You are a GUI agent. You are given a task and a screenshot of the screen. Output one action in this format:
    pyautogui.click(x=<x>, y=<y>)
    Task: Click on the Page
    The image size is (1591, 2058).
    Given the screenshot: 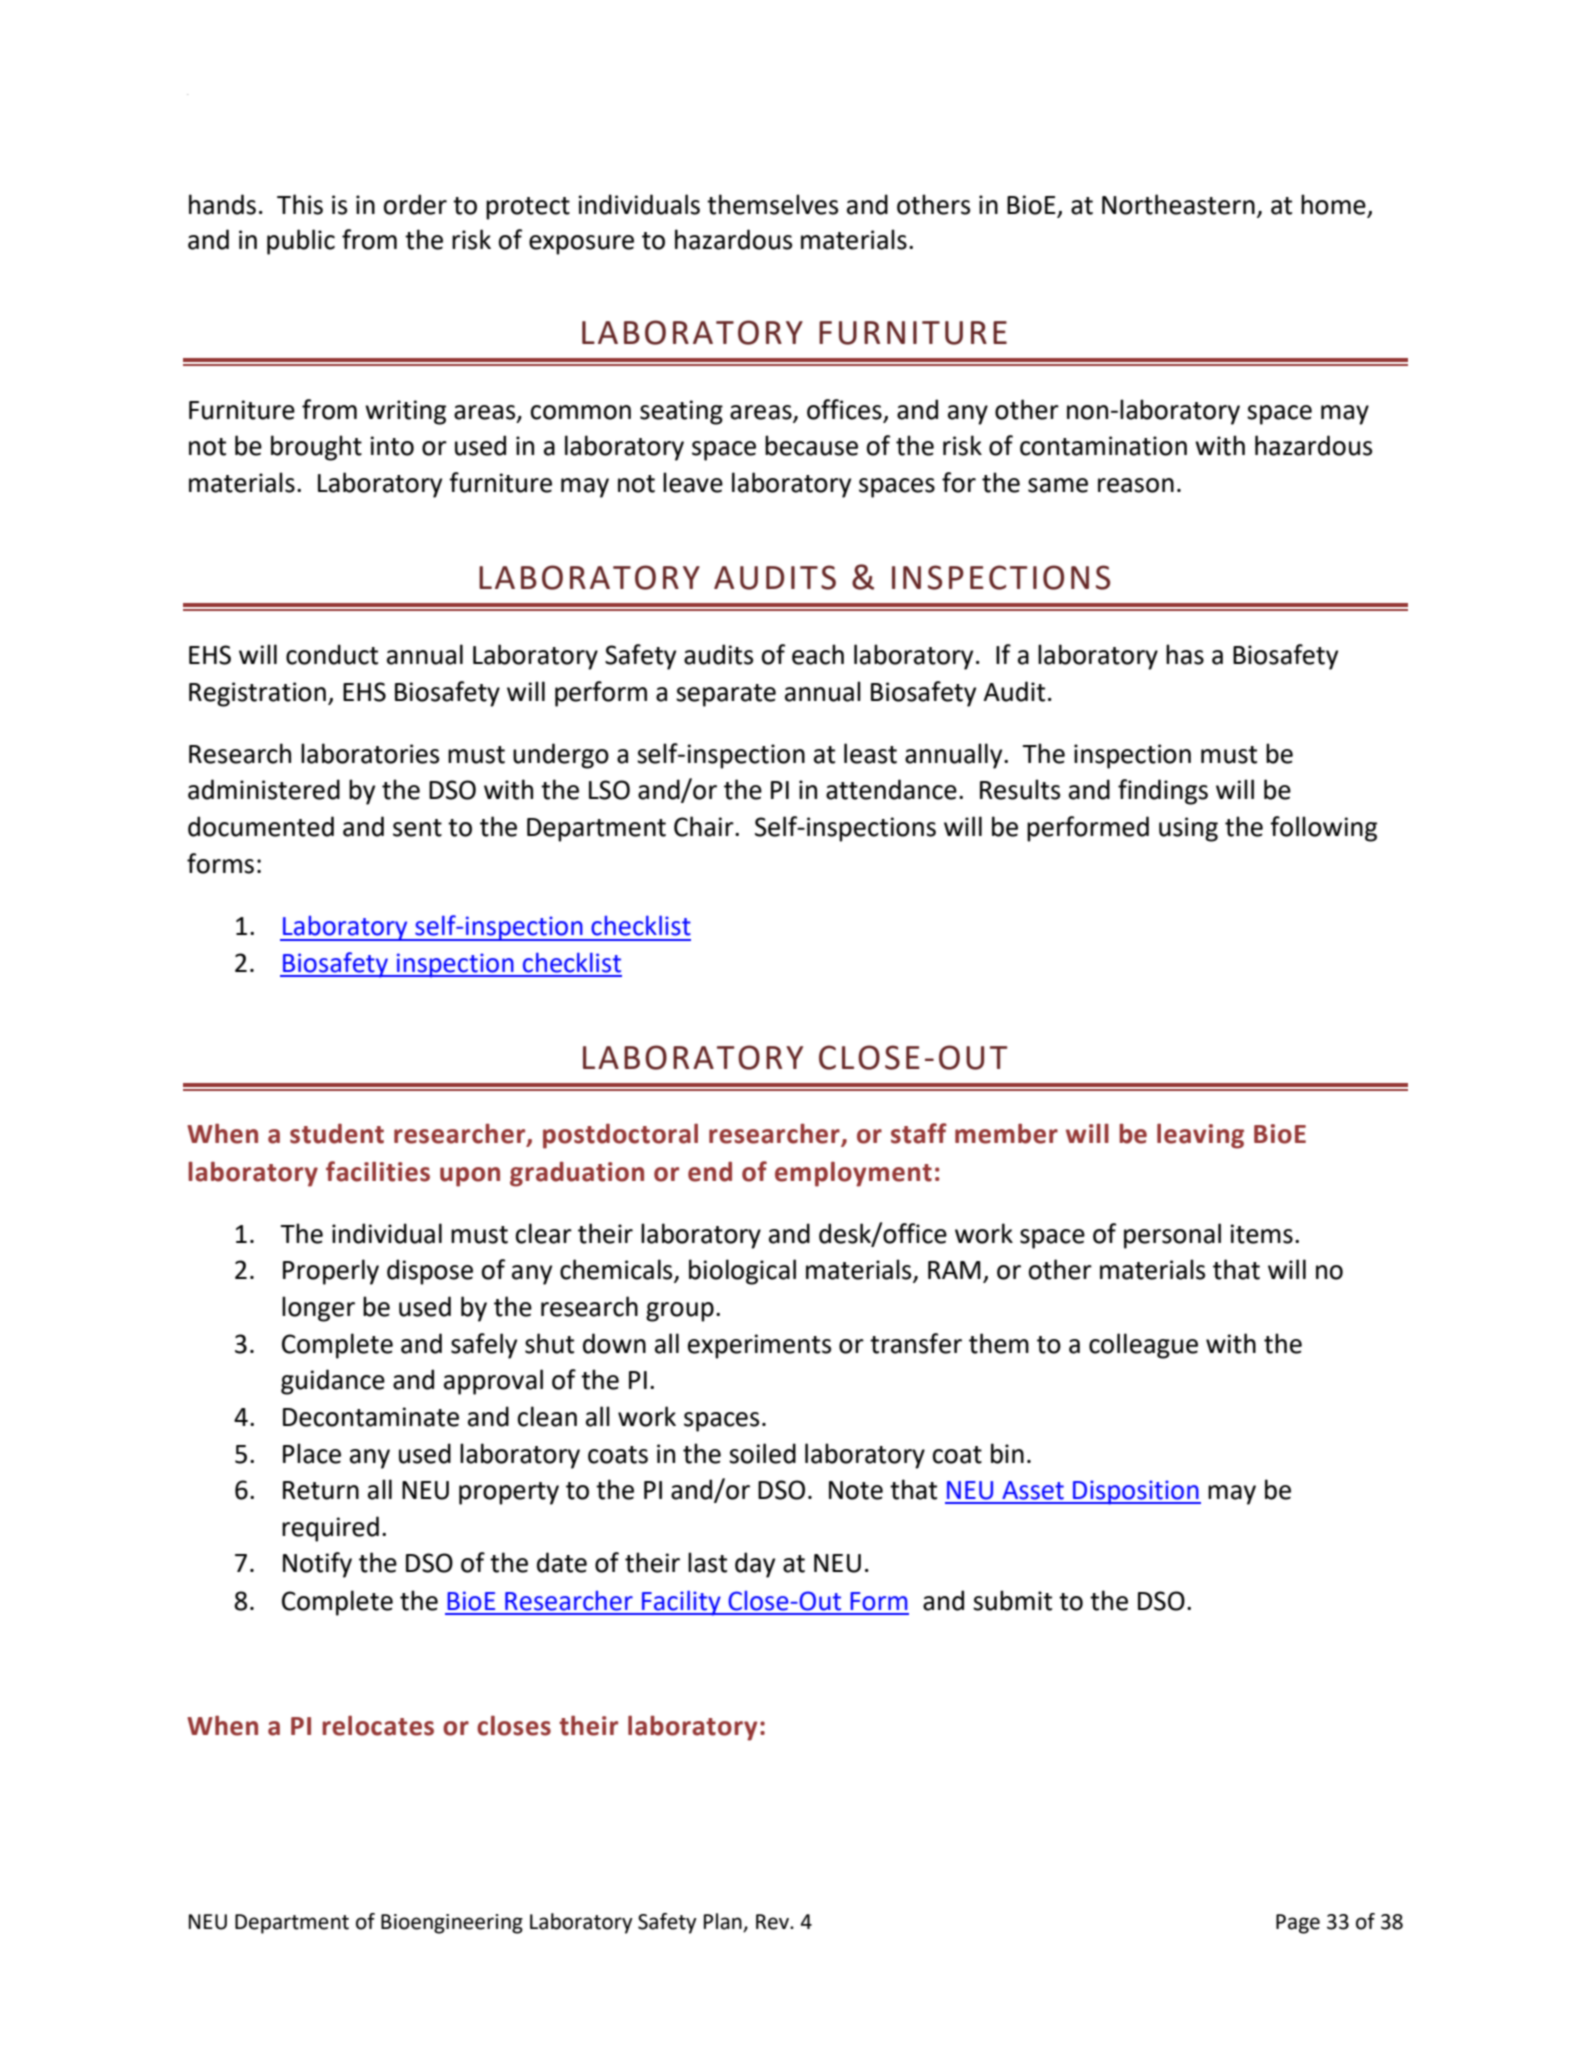 What is the action you would take?
    pyautogui.click(x=1298, y=1924)
